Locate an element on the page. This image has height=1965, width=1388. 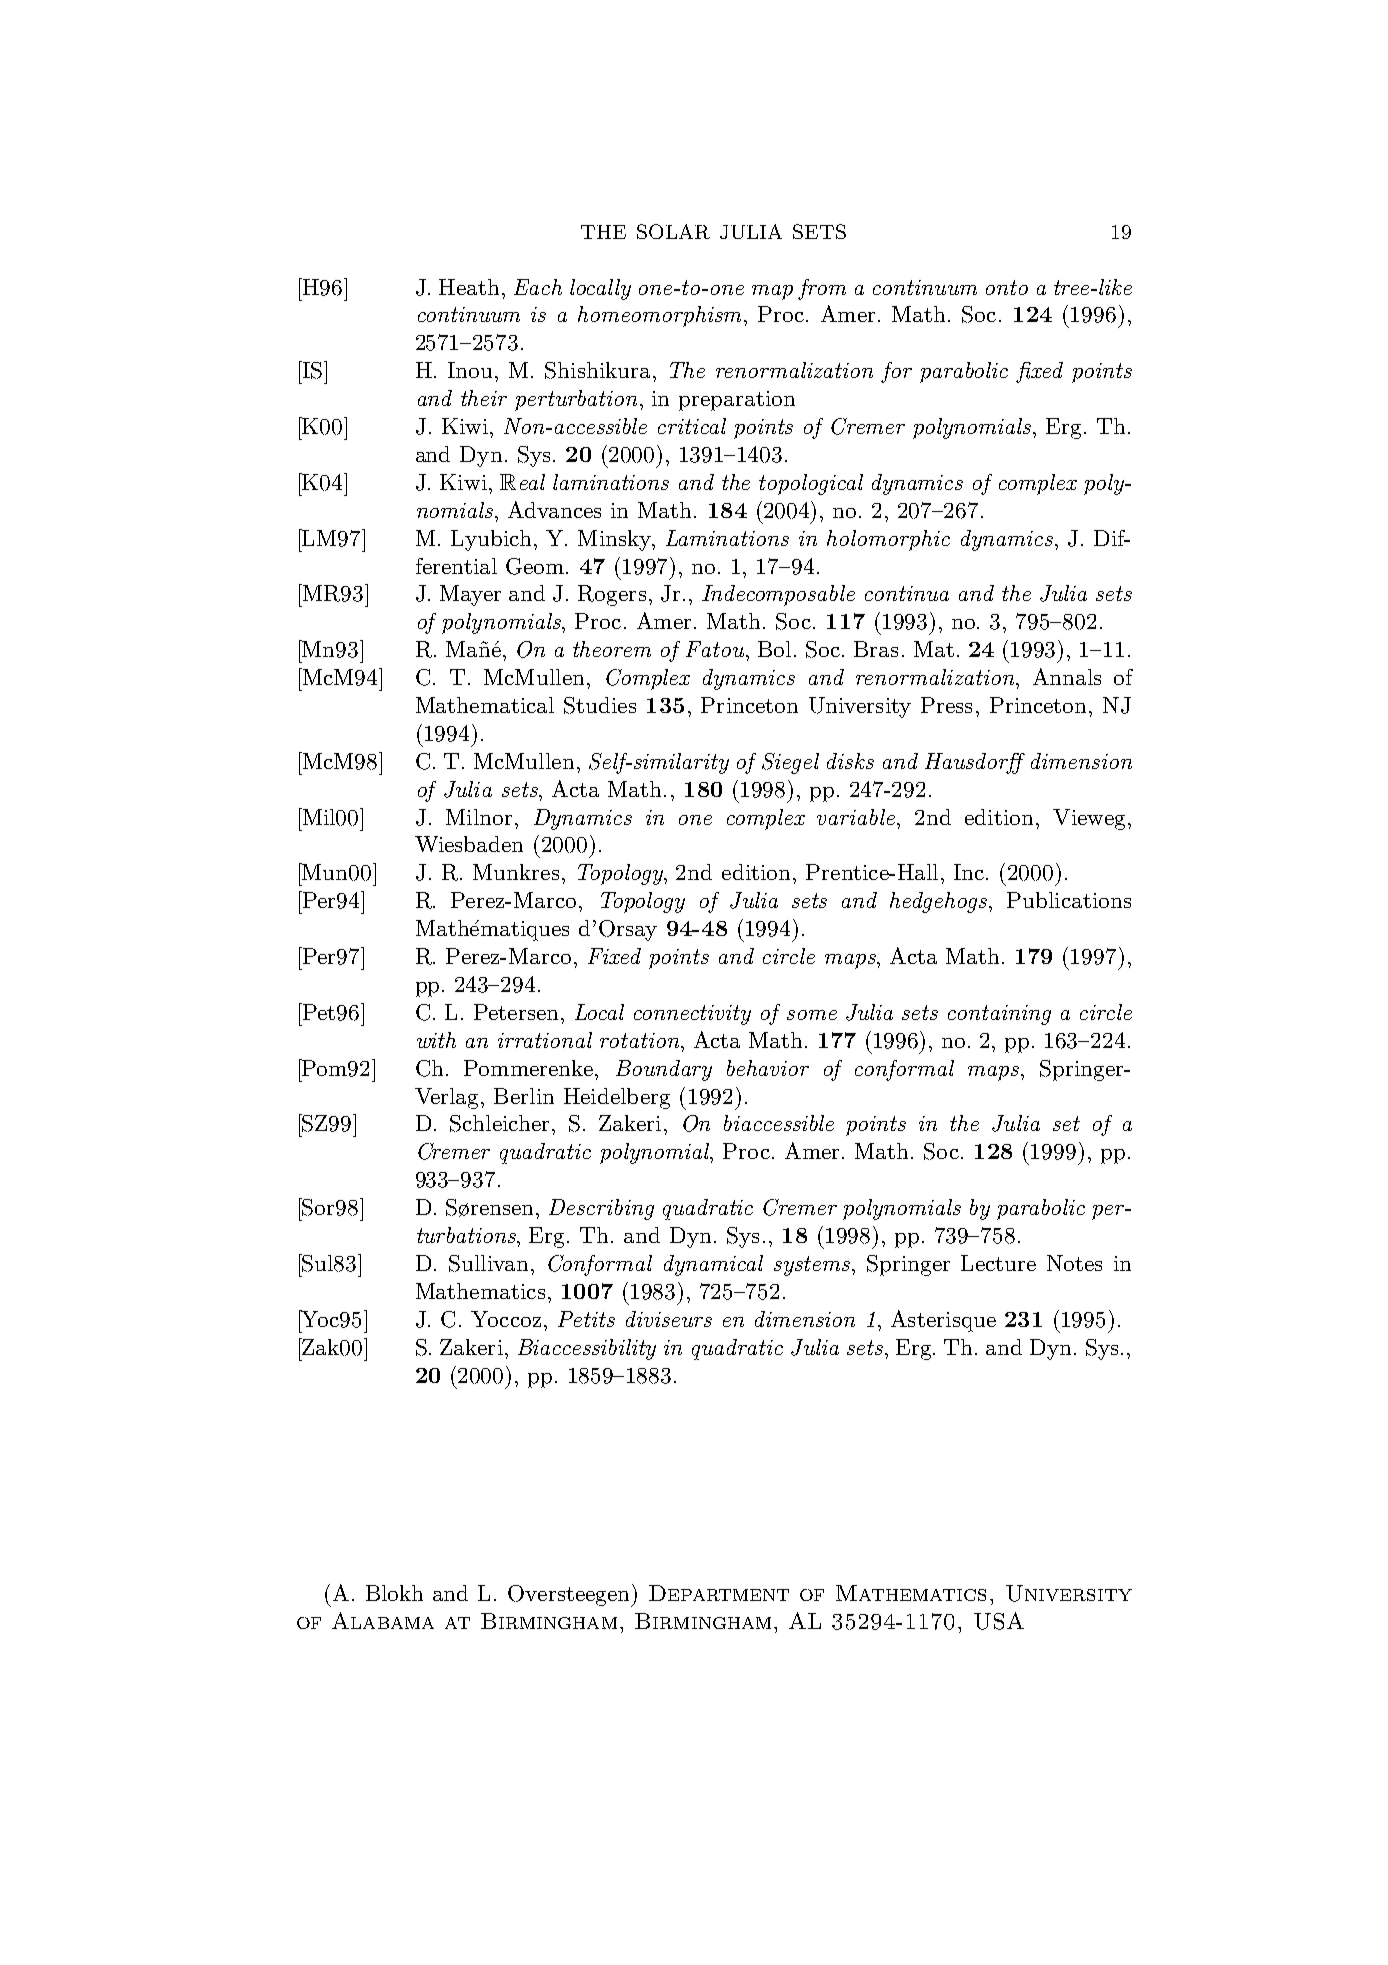
Publications is located at coordinates (1069, 900).
